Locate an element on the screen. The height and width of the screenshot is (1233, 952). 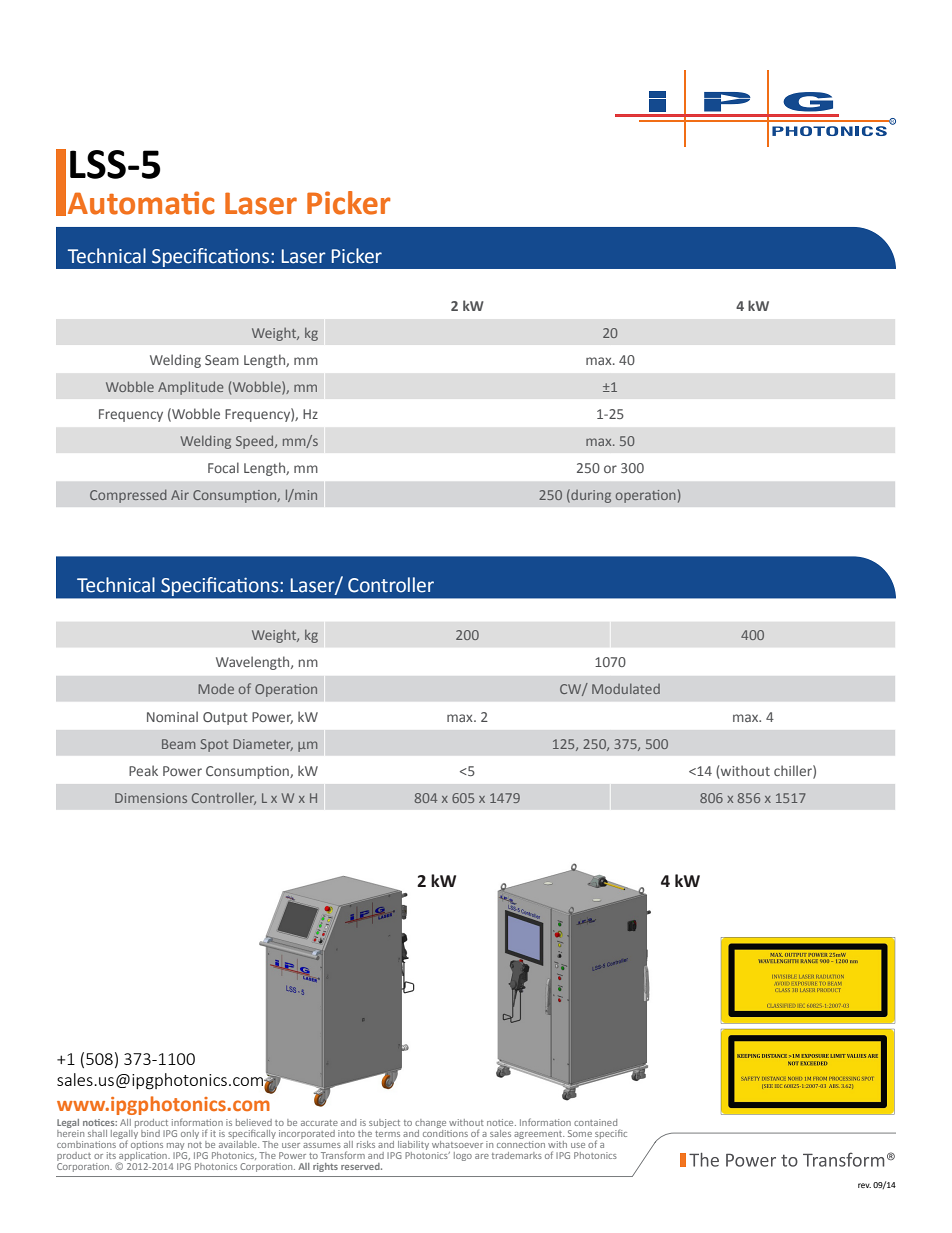
Focal is located at coordinates (223, 467).
